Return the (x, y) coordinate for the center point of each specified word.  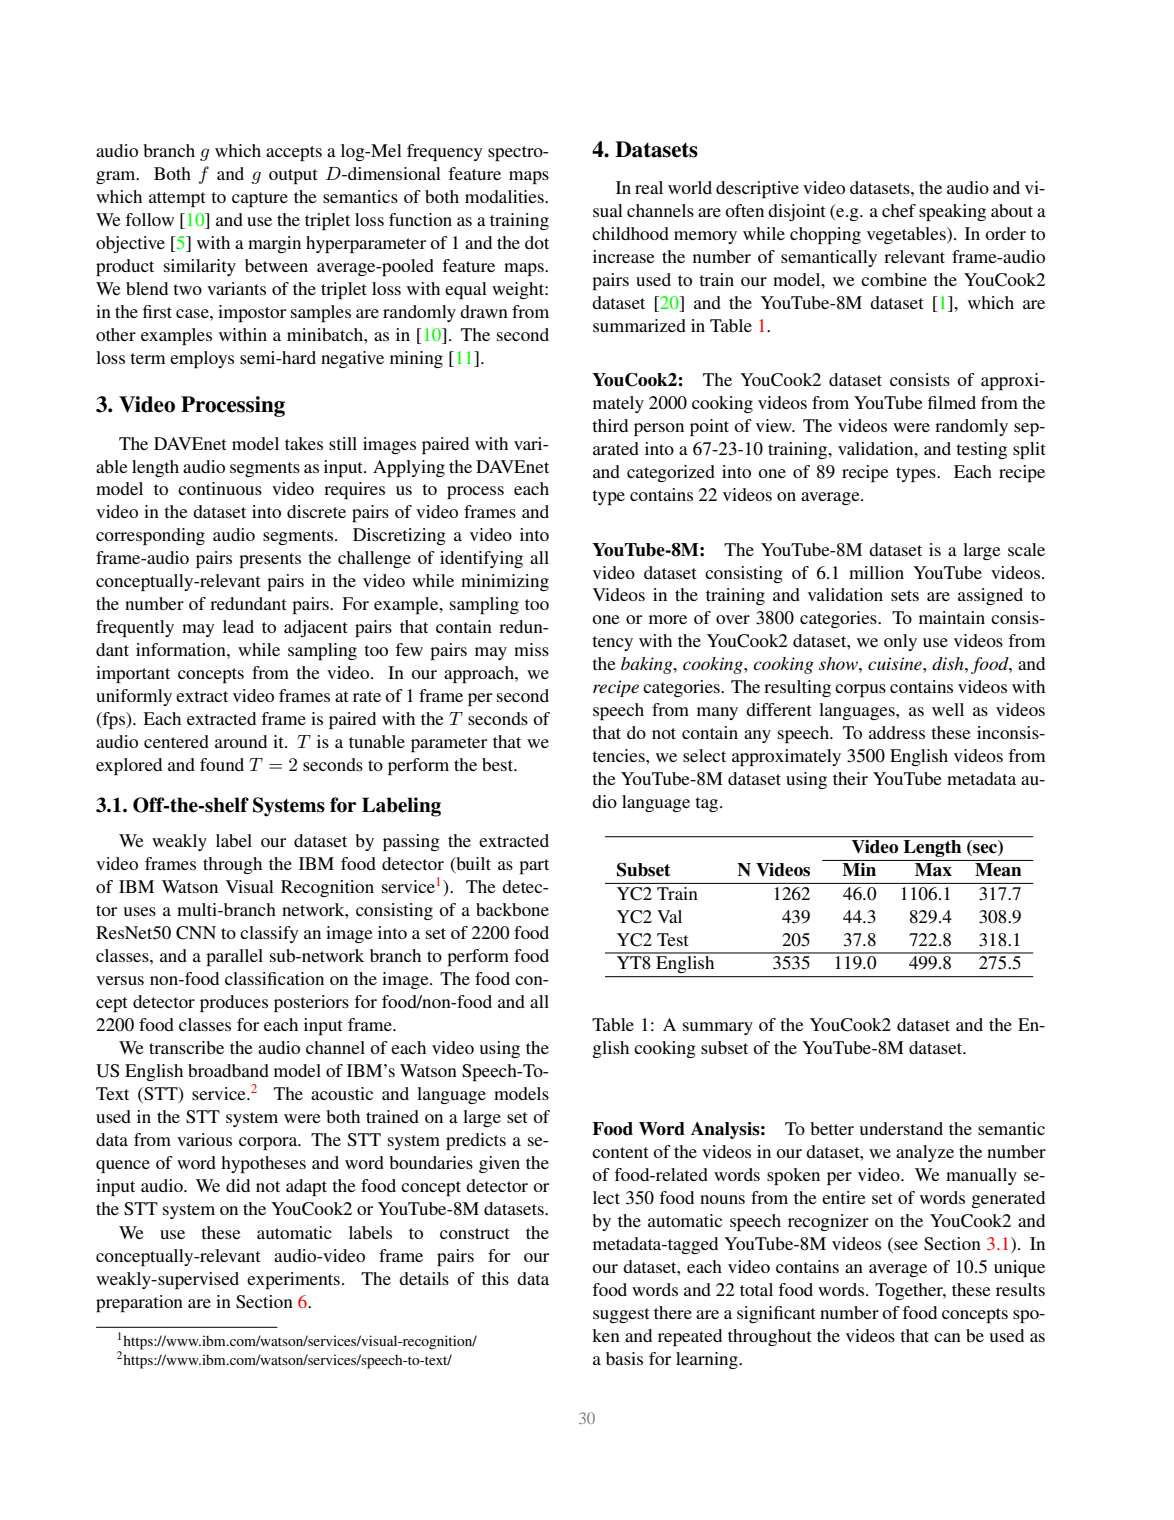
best (499, 764)
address (897, 732)
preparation (139, 1303)
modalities (505, 196)
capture (260, 199)
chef (899, 210)
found (222, 764)
